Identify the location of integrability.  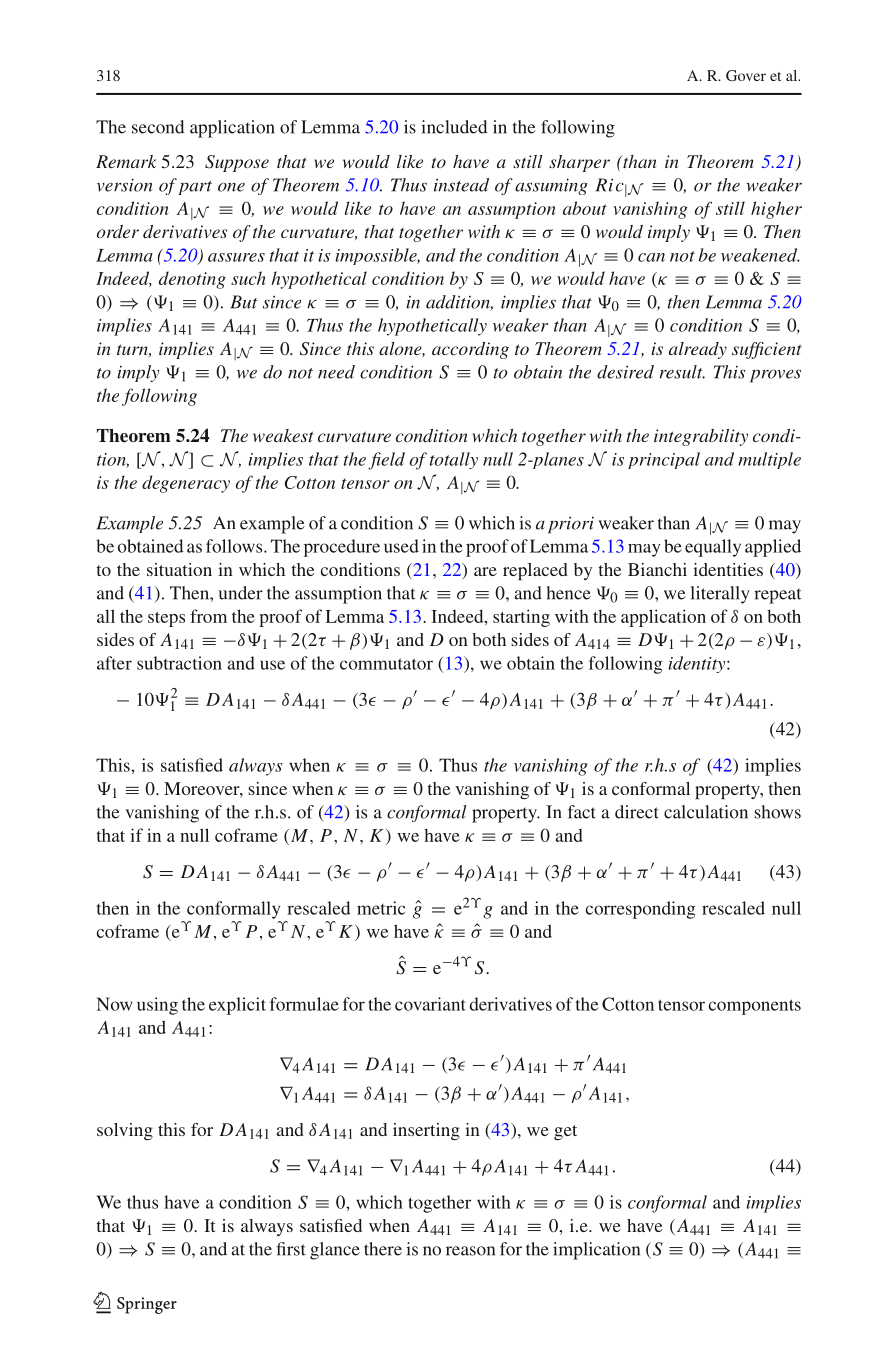
(701, 437).
